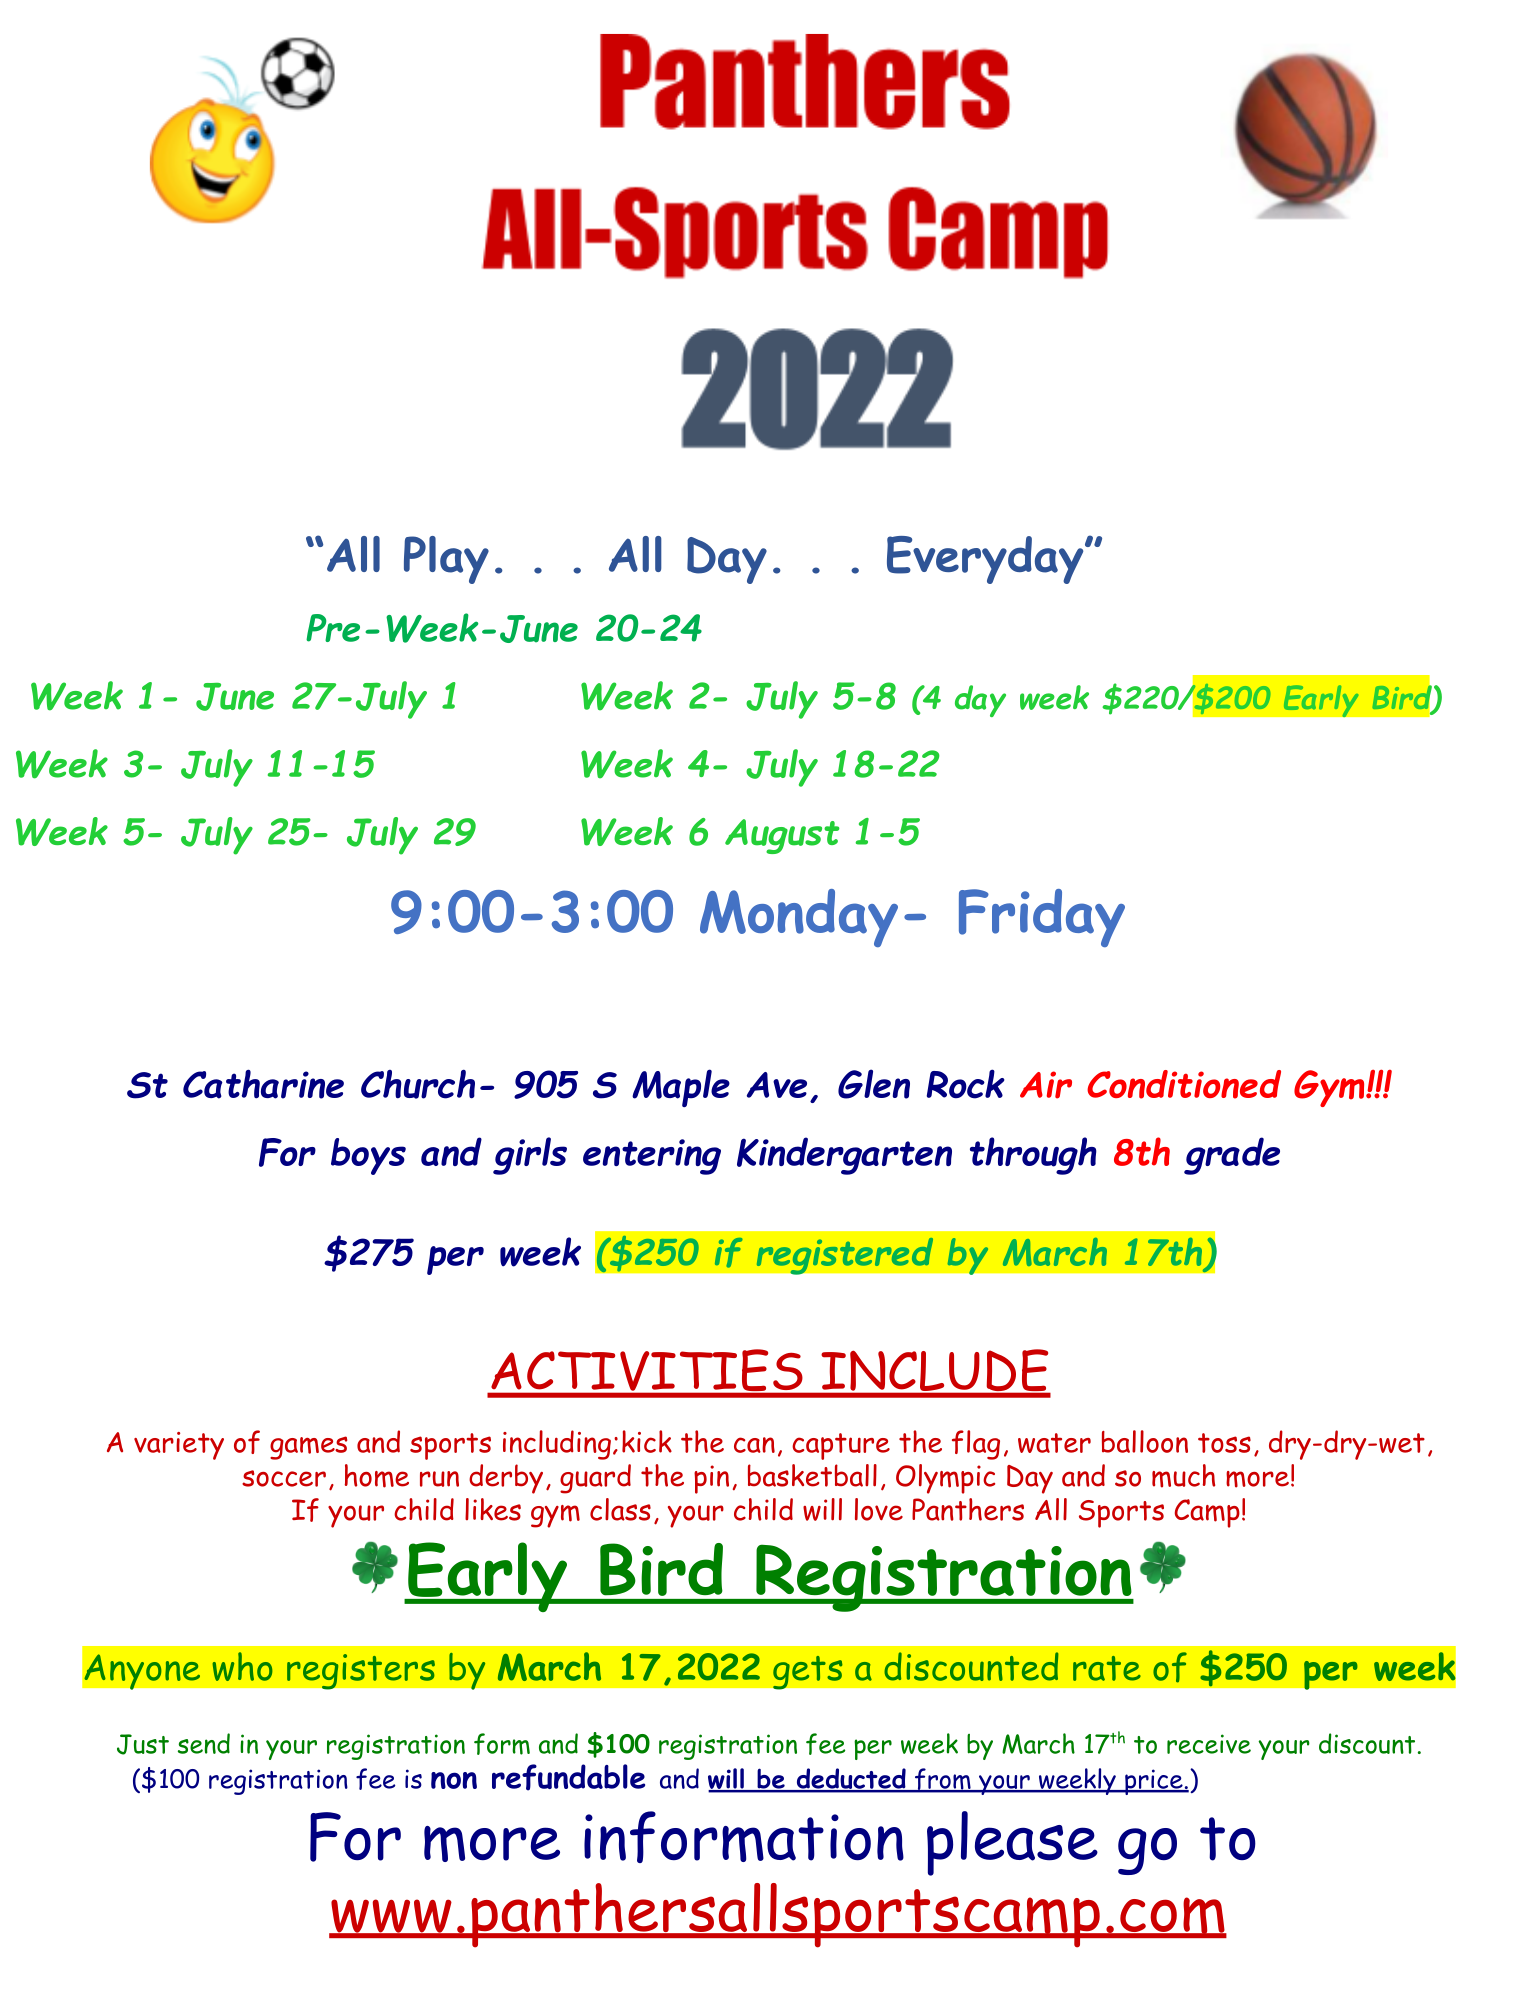 This screenshot has height=1991, width=1538. Describe the element at coordinates (985, 560) in the screenshot. I see `Everyday` at that location.
